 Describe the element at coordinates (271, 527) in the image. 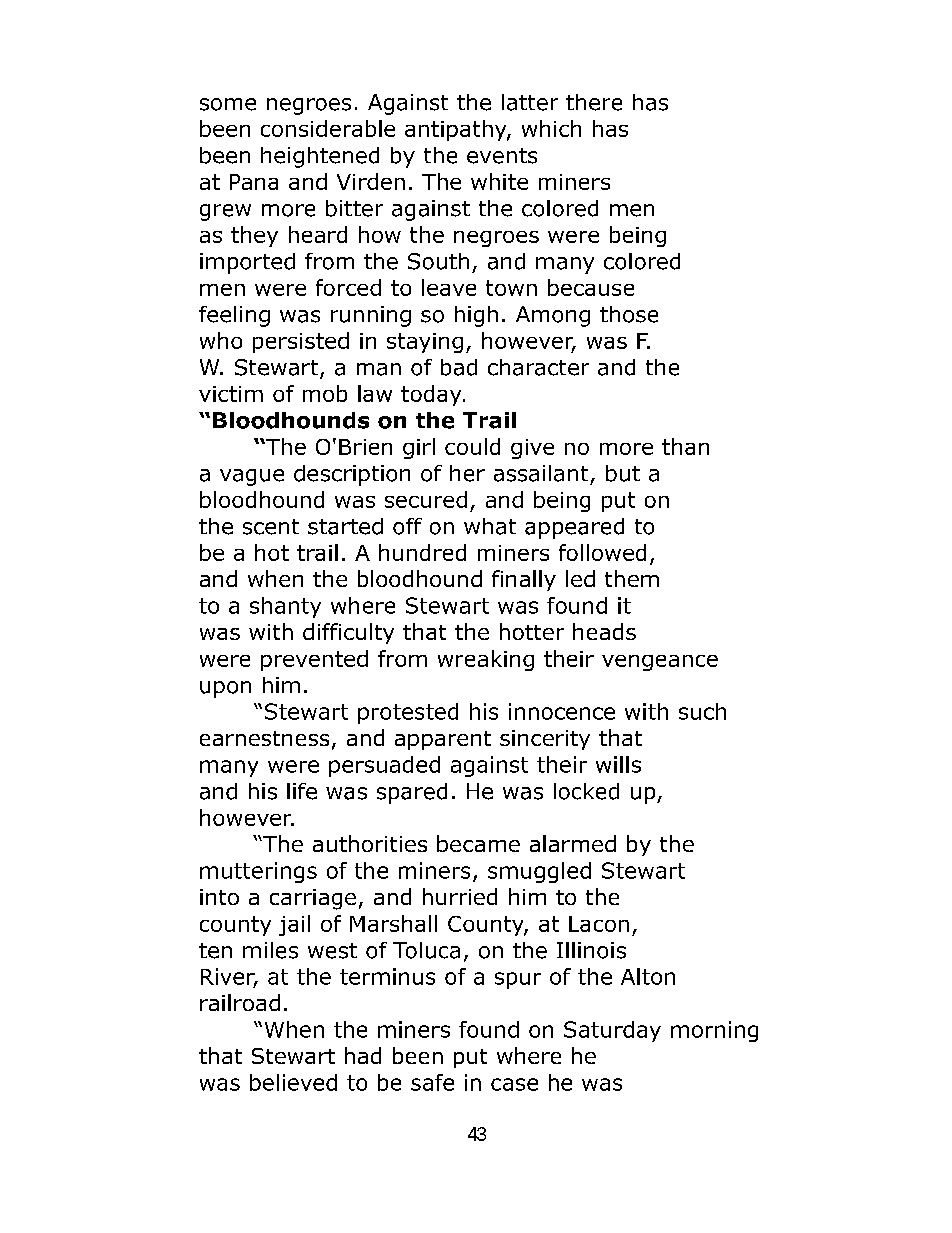

I see `scent` at that location.
